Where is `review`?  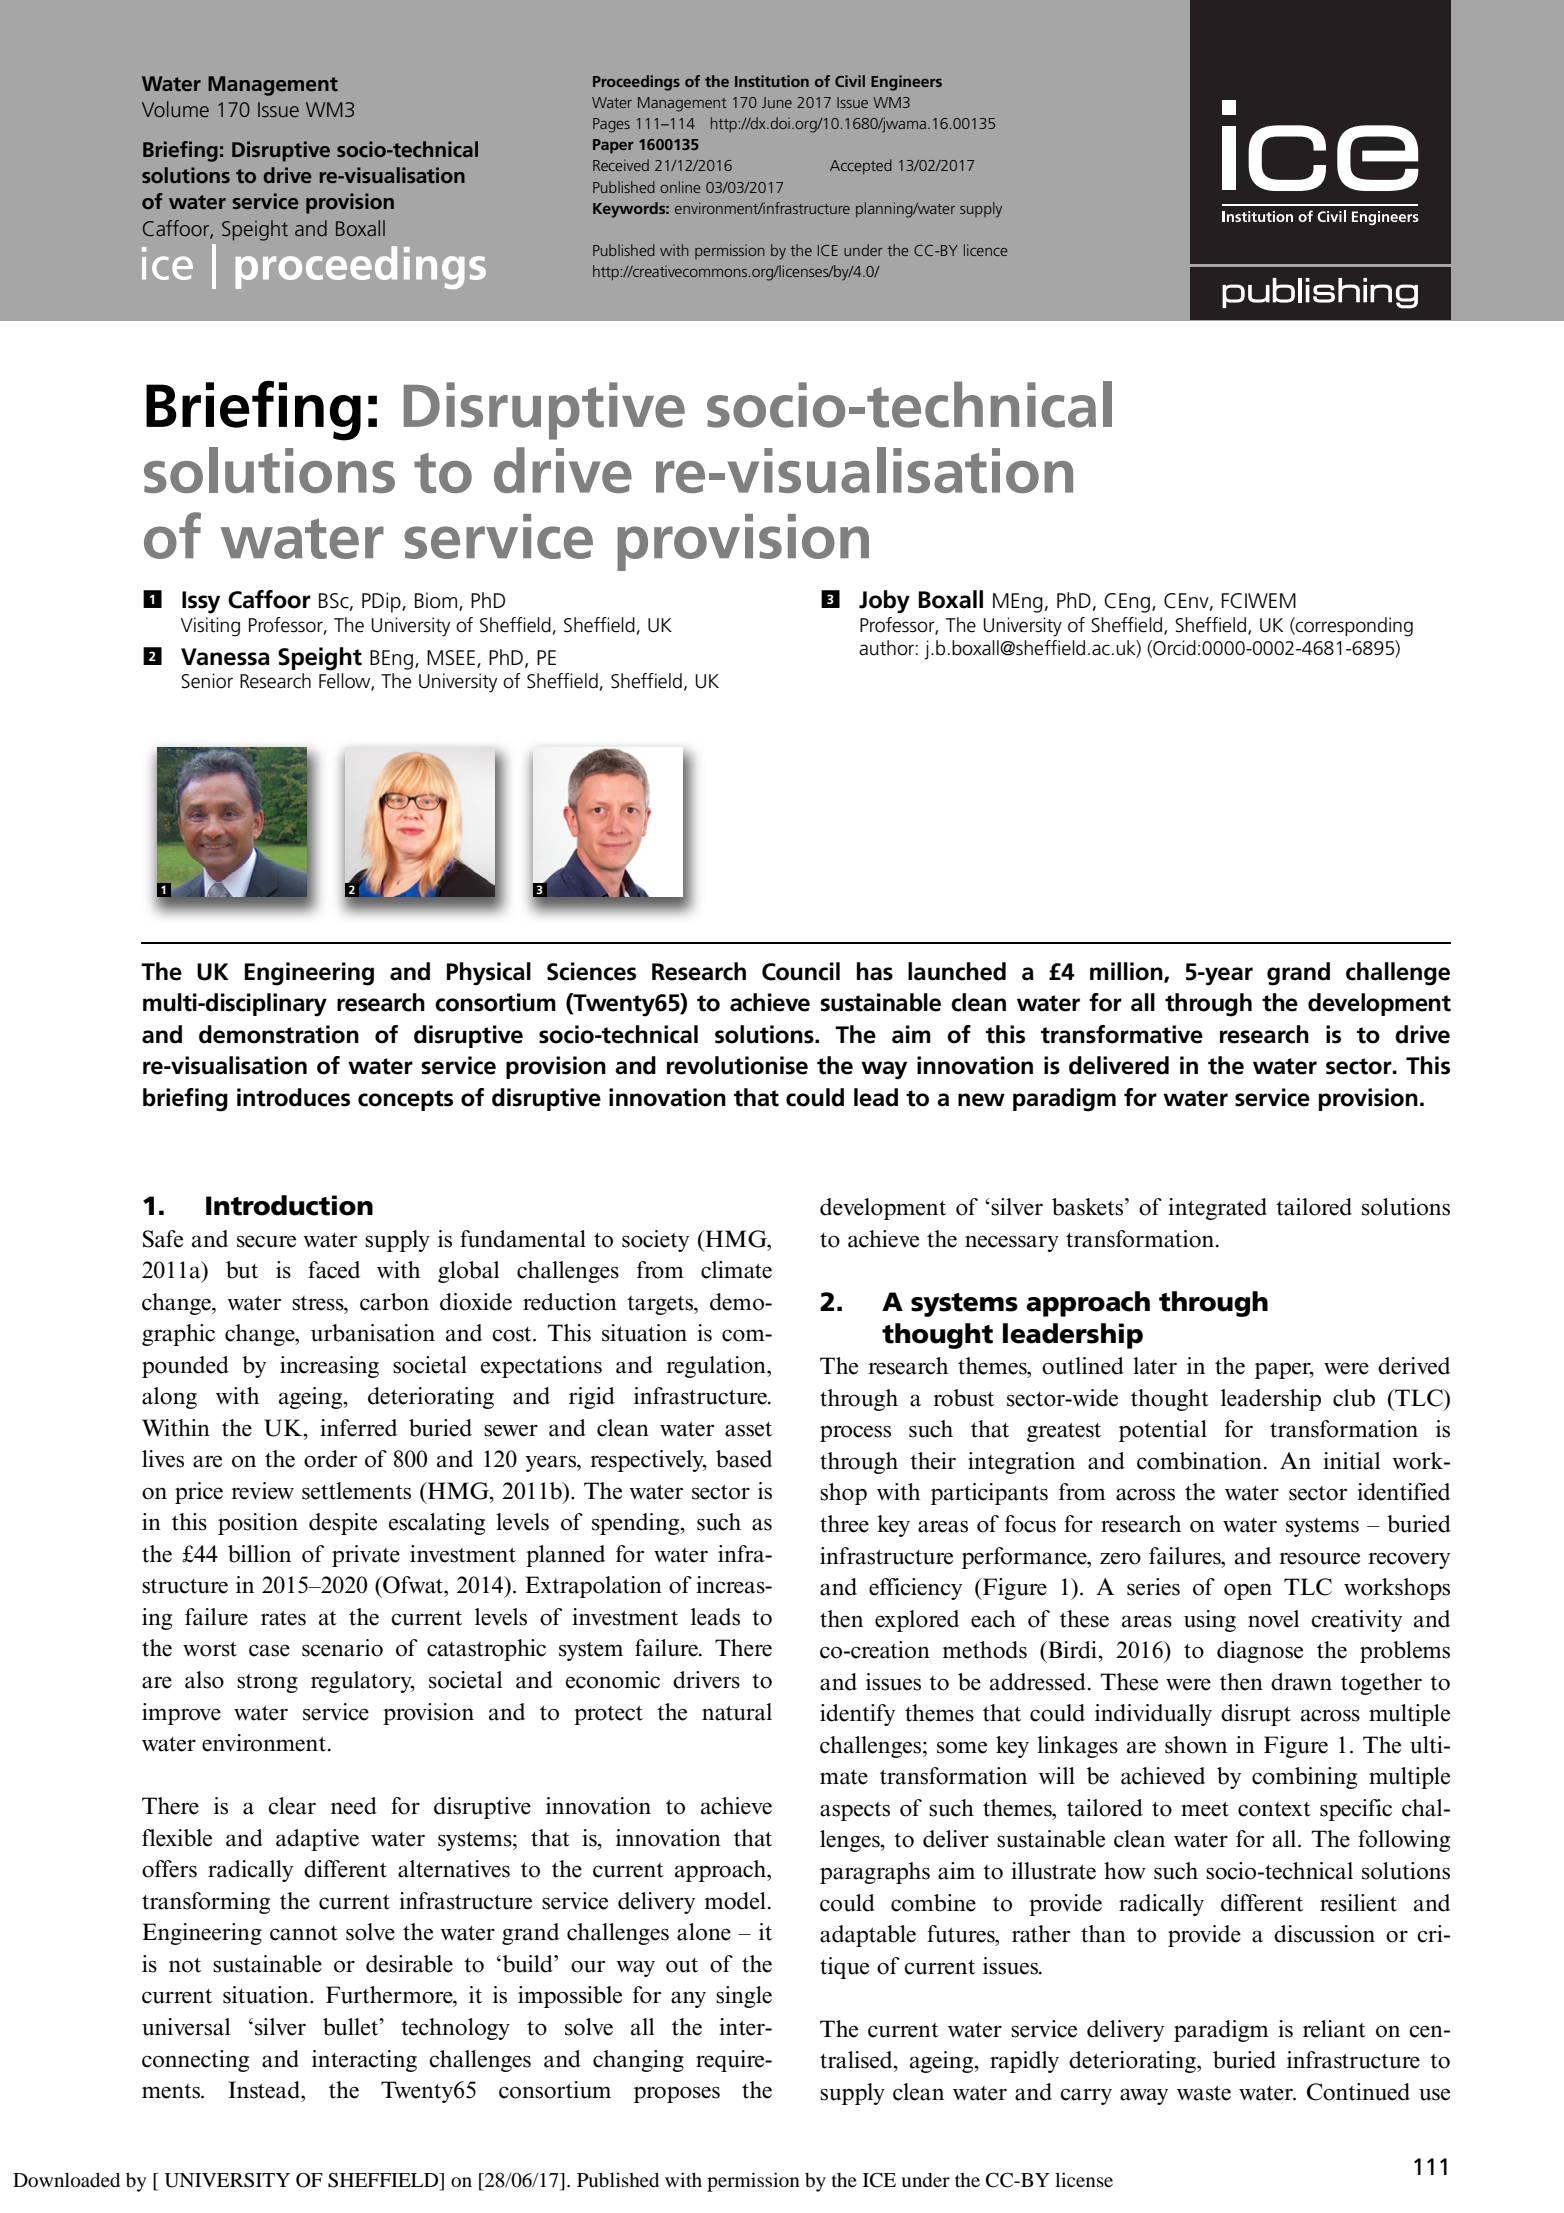 review is located at coordinates (262, 1491).
